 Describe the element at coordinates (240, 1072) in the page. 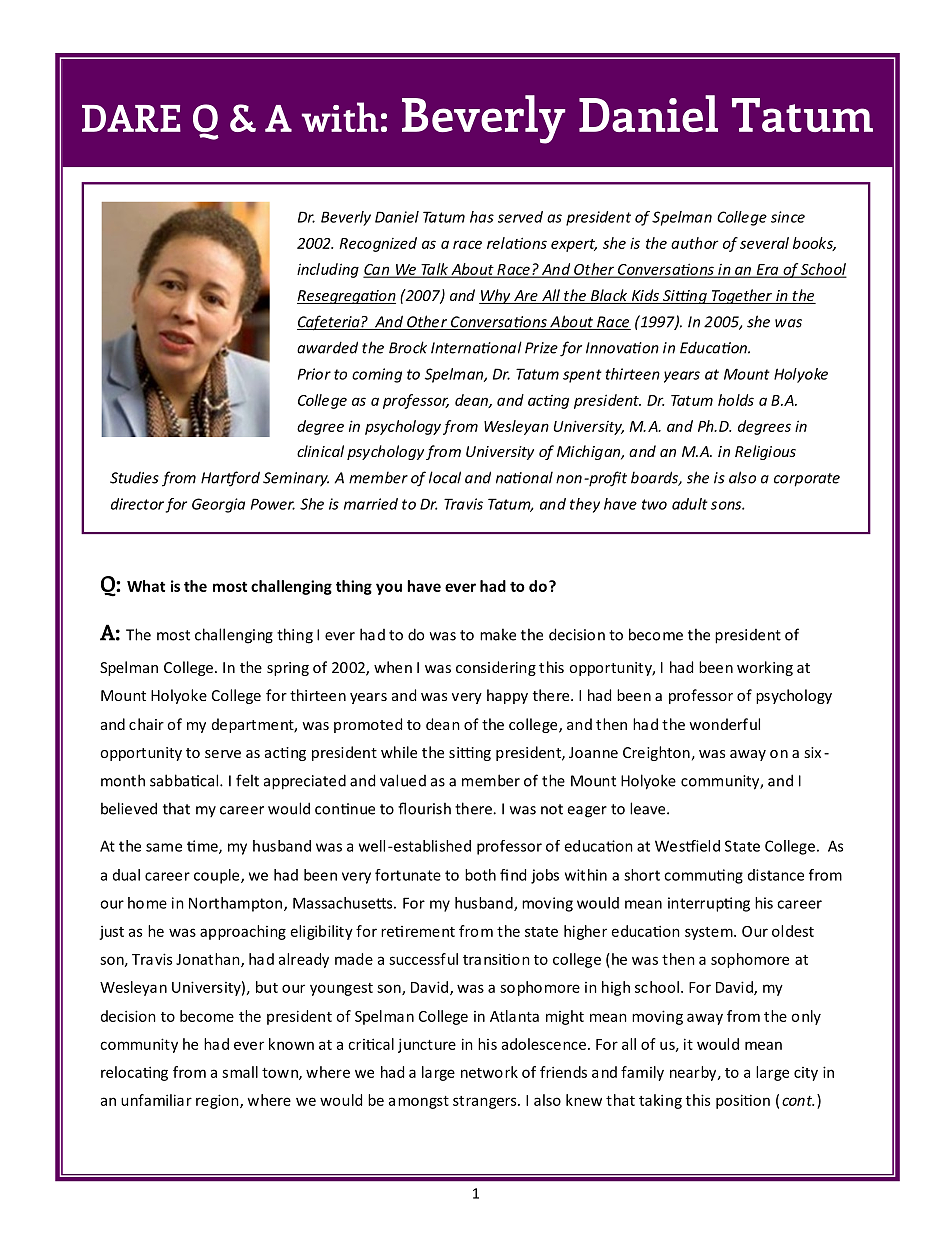

I see `small` at that location.
